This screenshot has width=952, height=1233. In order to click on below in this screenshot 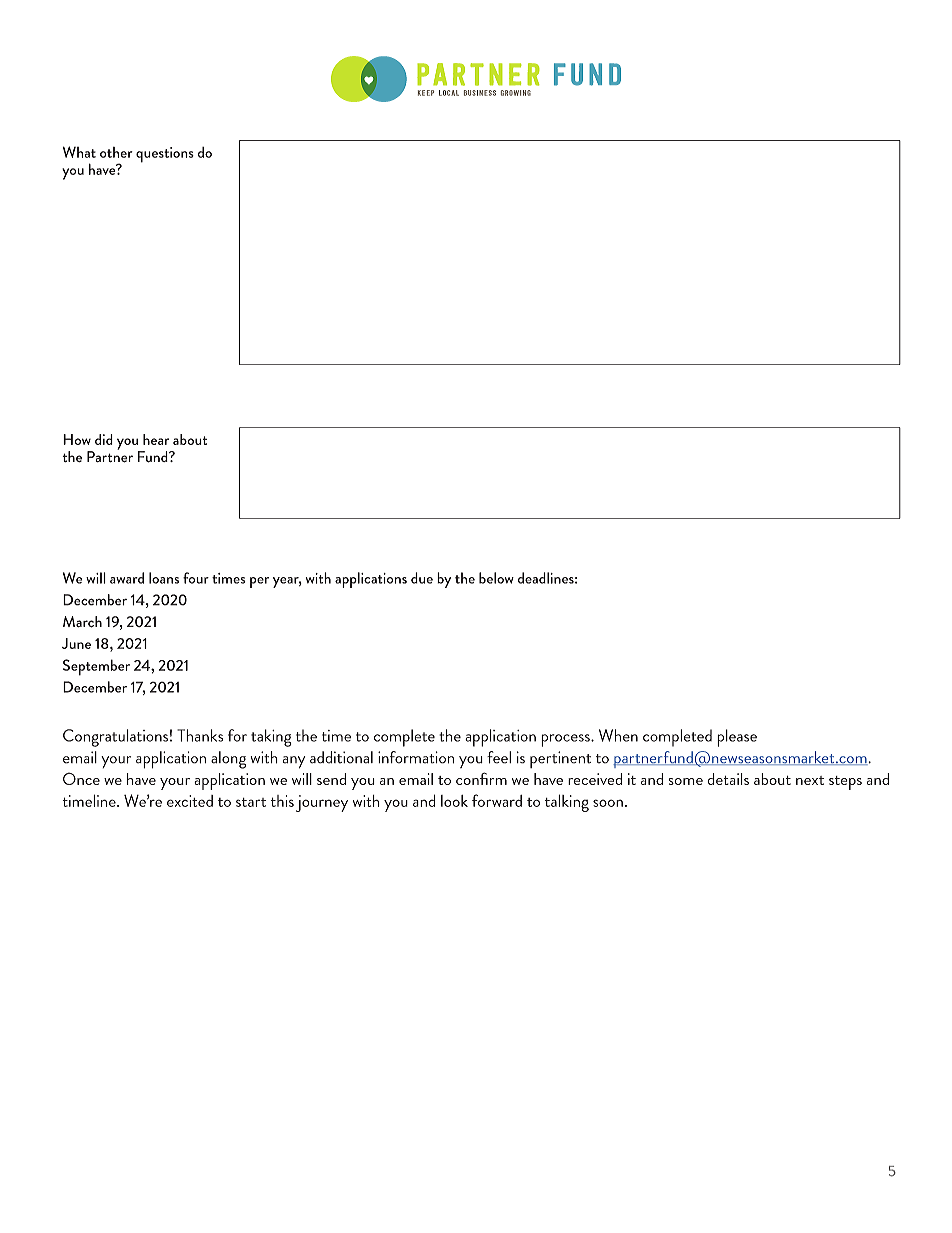, I will do `click(496, 578)`.
